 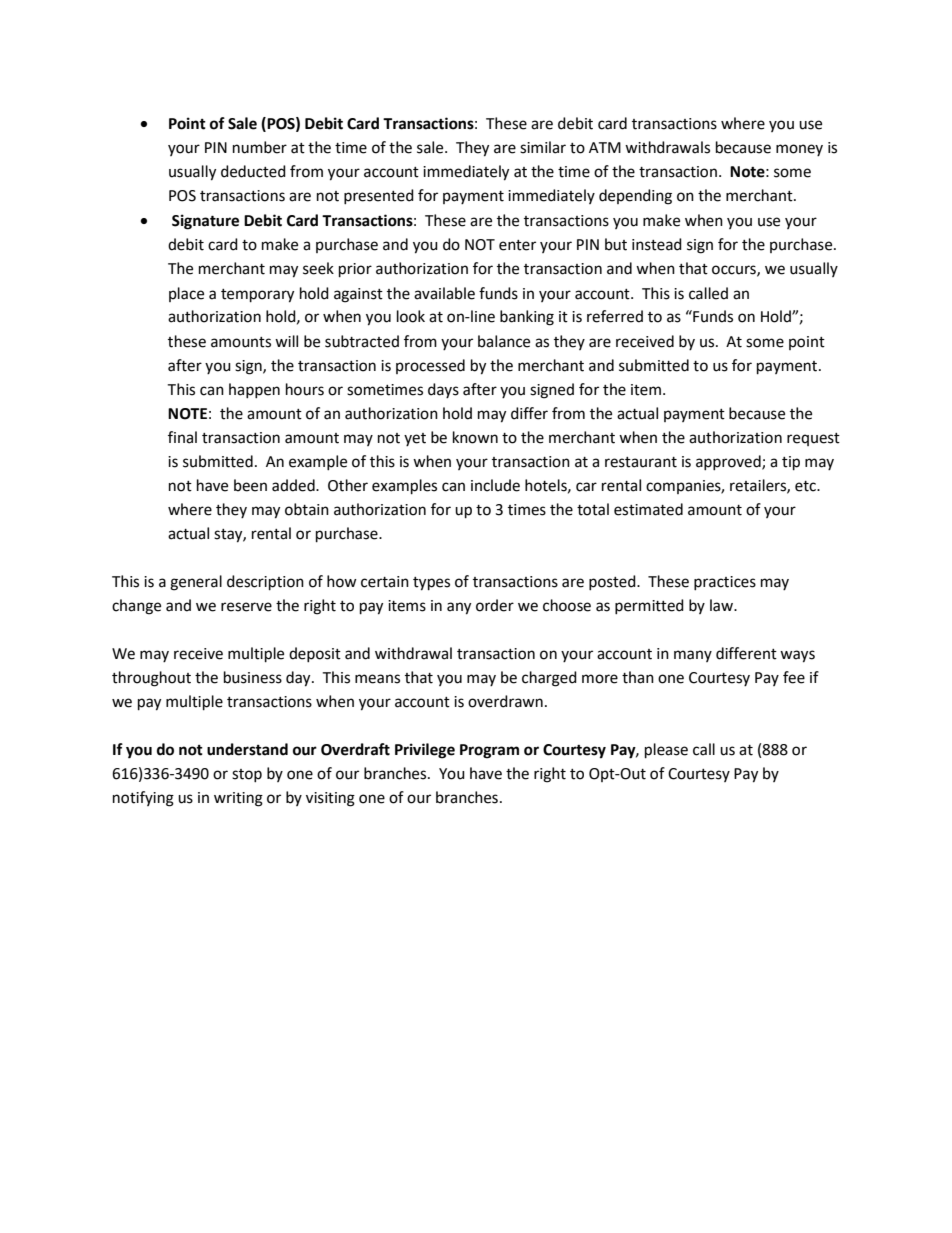 I want to click on similar, so click(x=543, y=147).
